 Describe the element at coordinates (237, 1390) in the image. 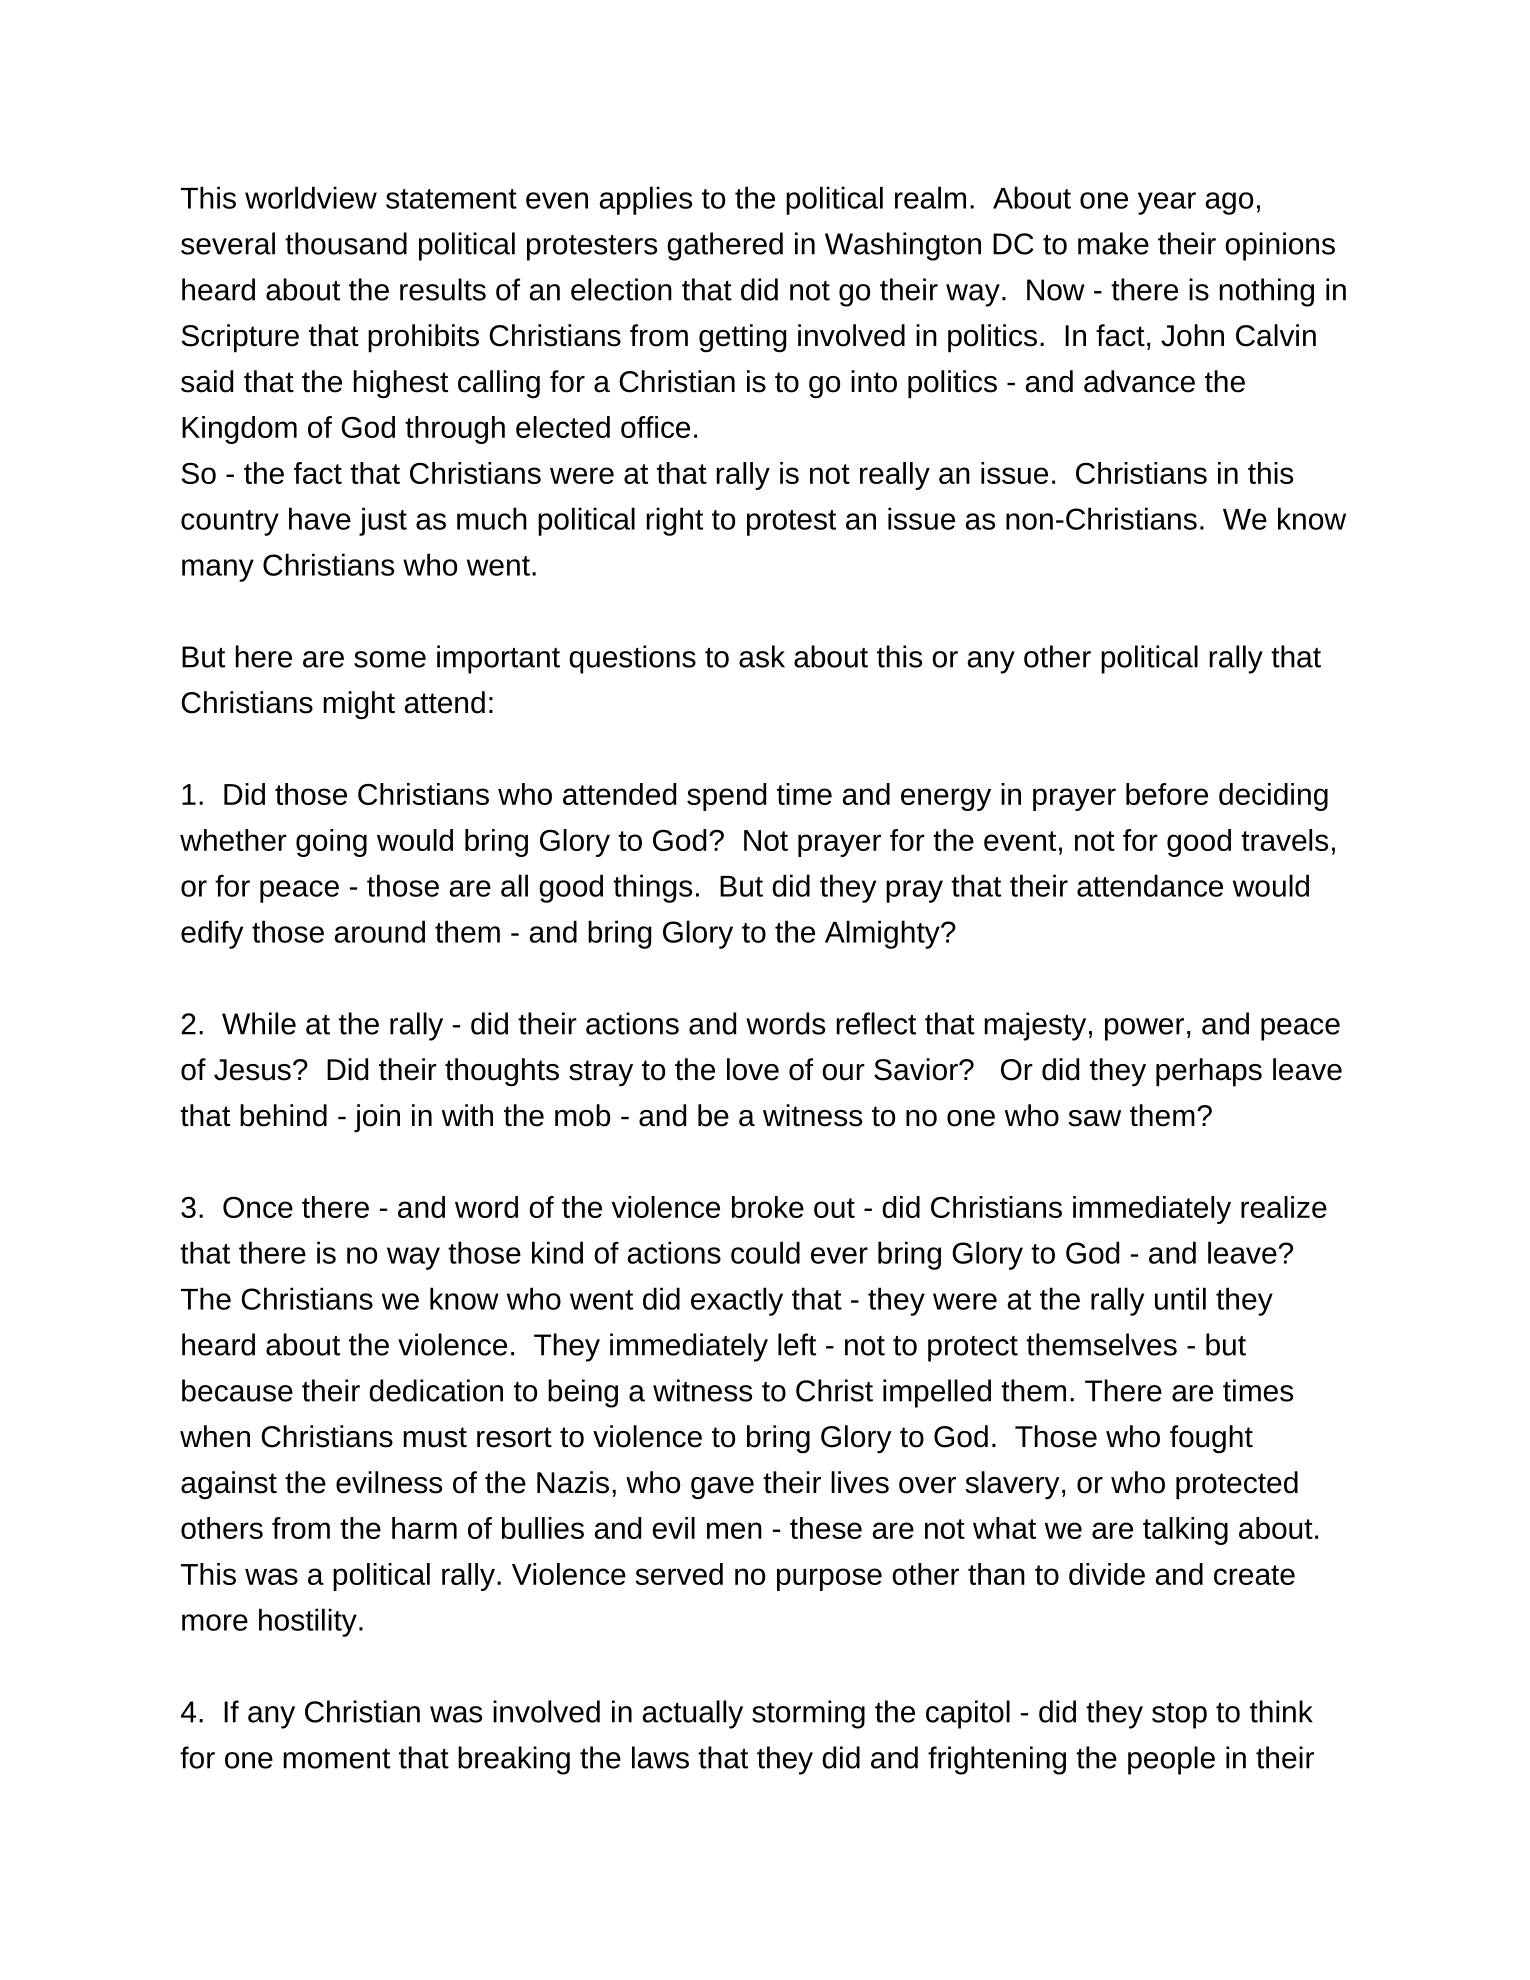

I see `because` at that location.
